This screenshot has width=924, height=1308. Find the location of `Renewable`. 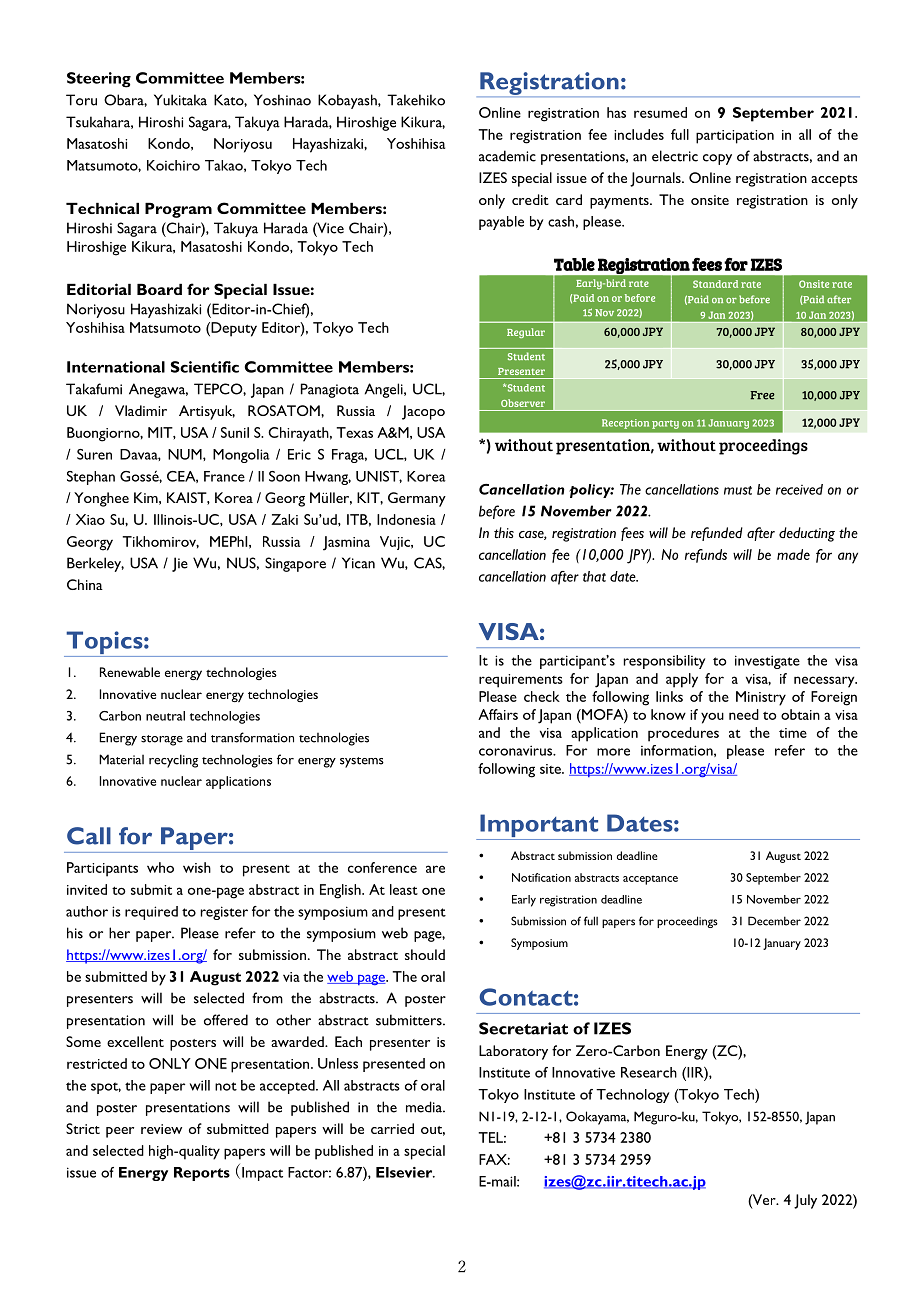

Renewable is located at coordinates (130, 672).
